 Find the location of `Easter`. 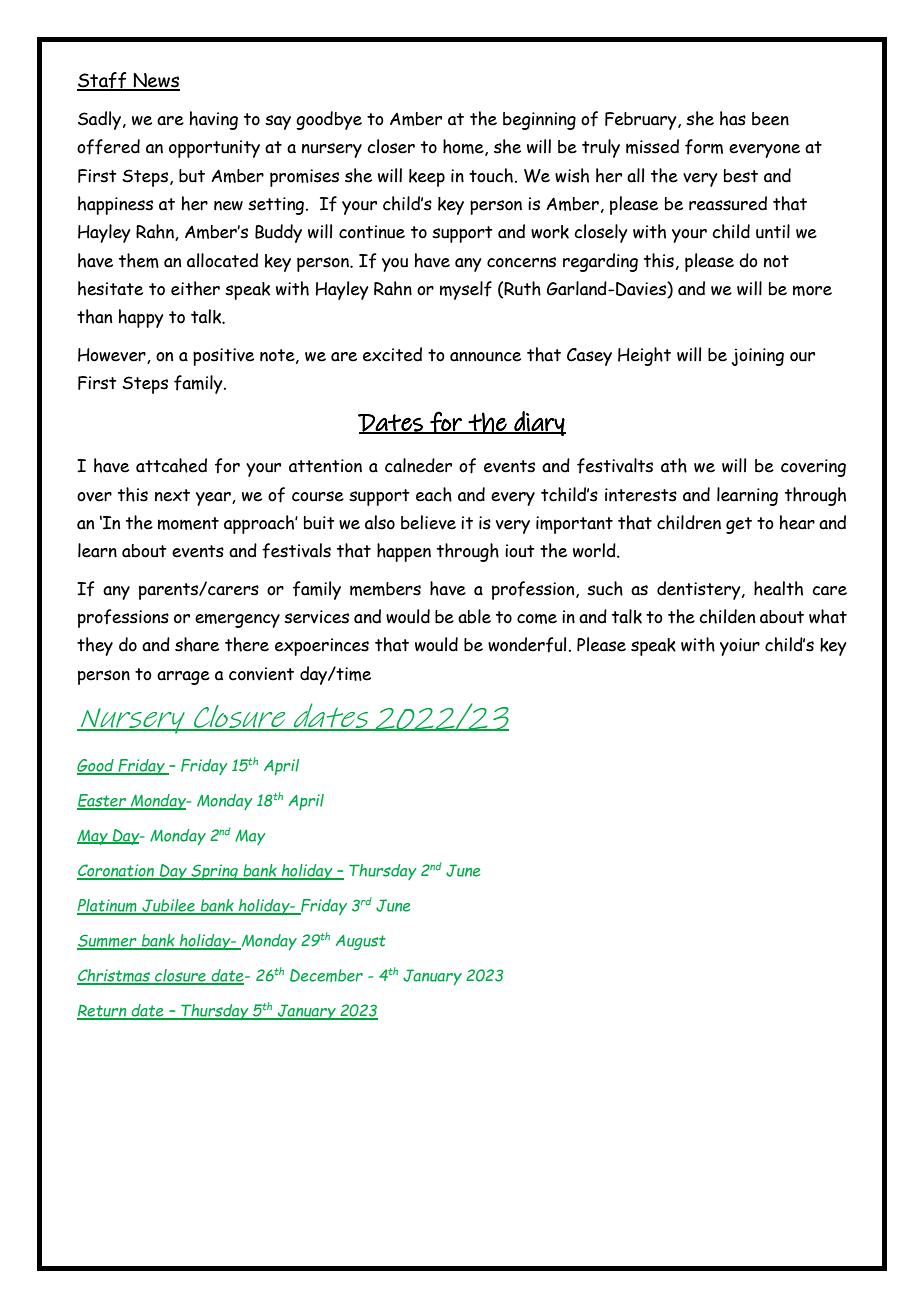

Easter is located at coordinates (102, 801).
